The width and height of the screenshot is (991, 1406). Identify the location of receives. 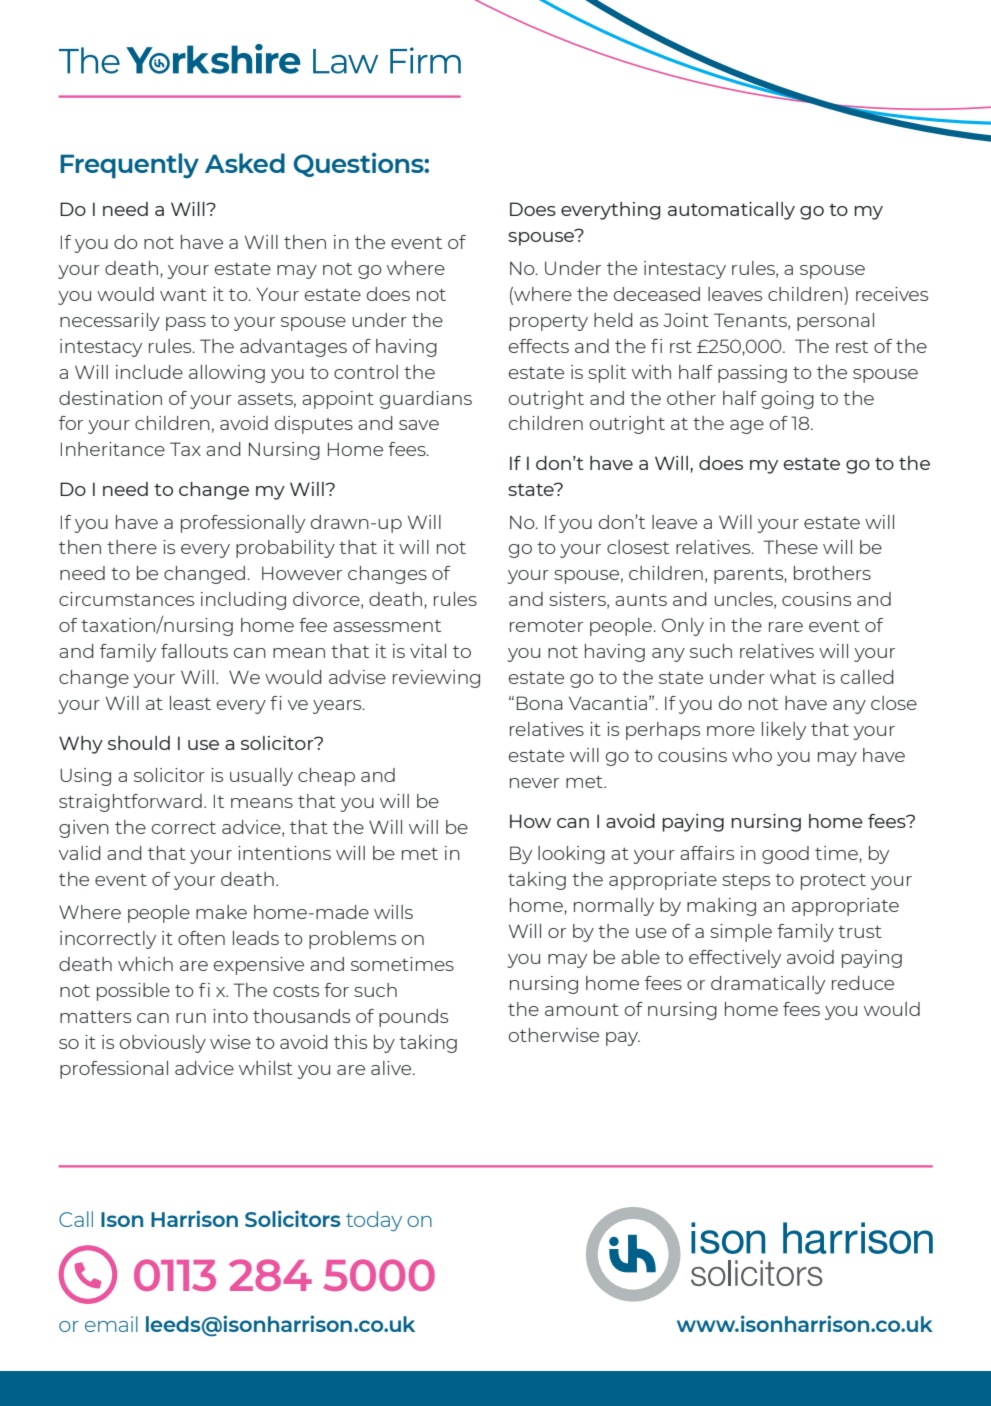
(892, 294).
